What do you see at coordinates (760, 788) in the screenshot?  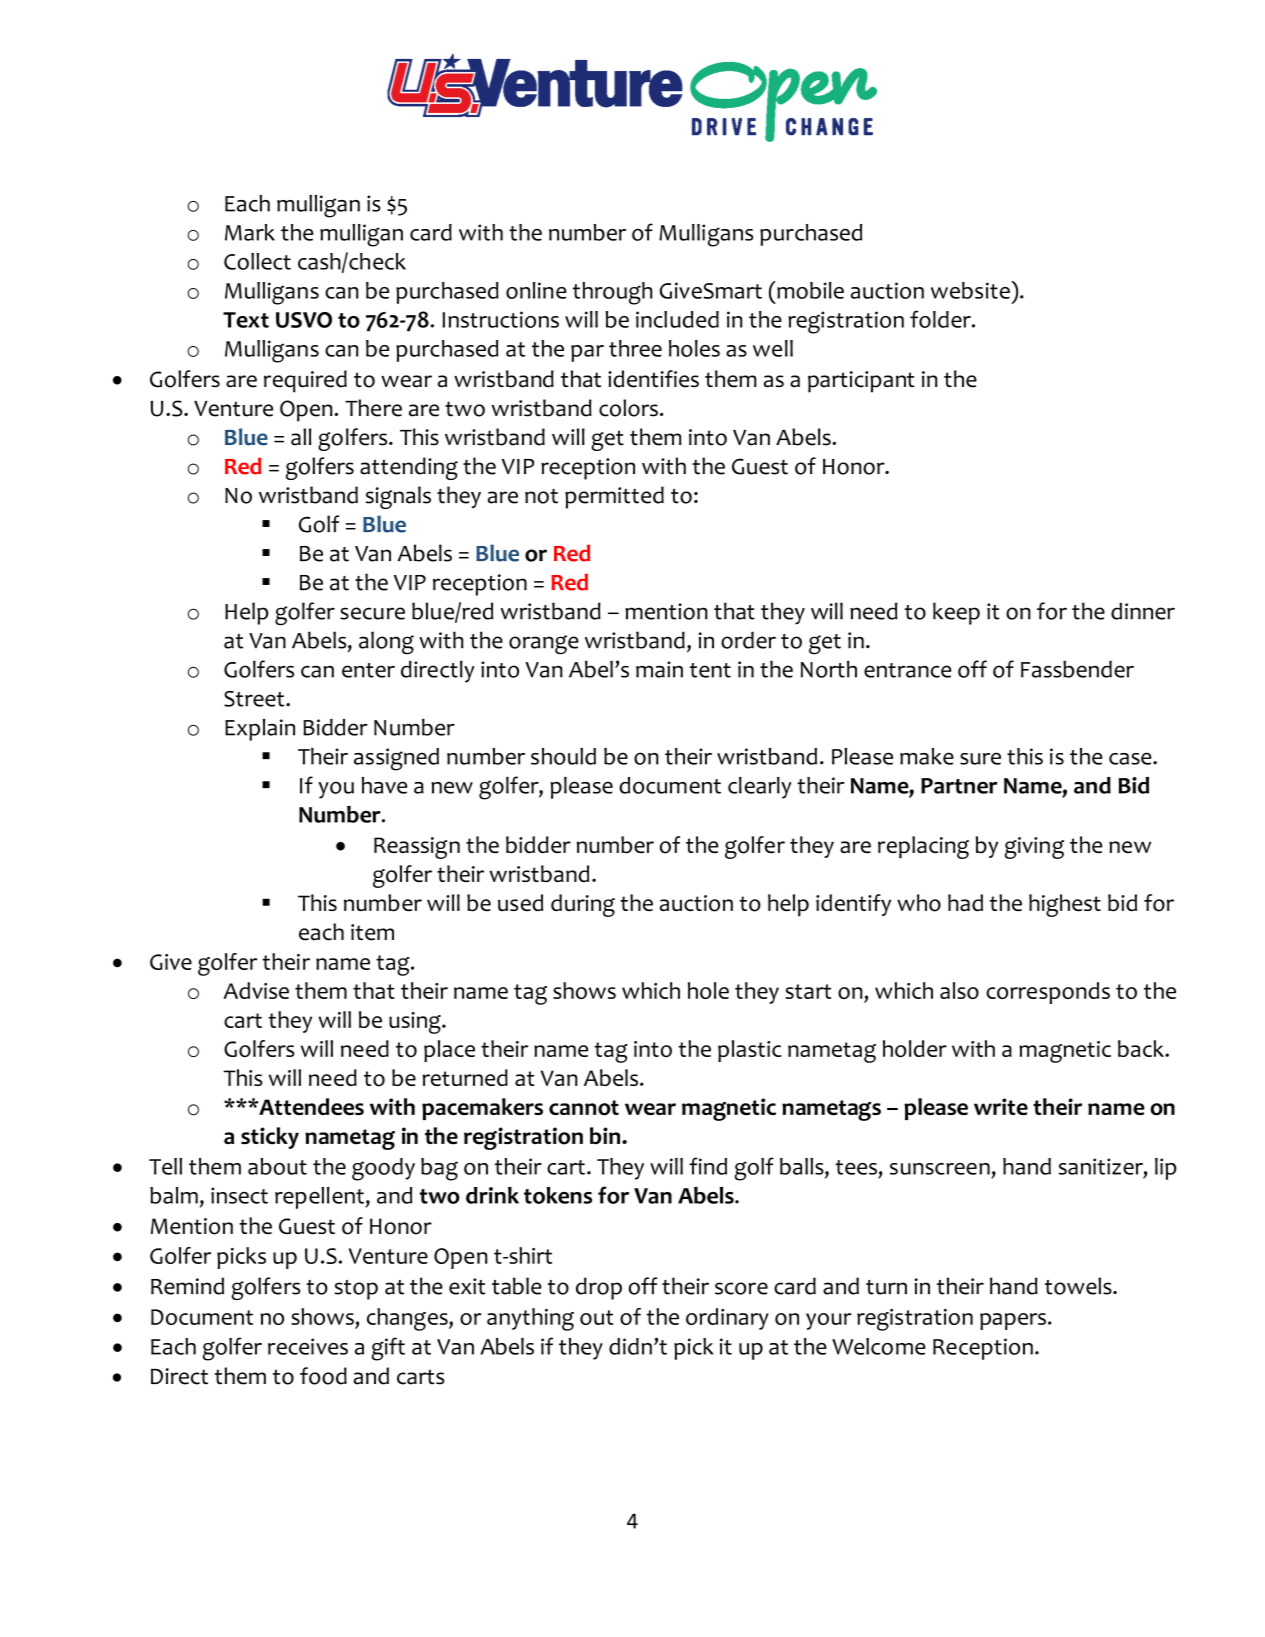 I see `clearly` at bounding box center [760, 788].
